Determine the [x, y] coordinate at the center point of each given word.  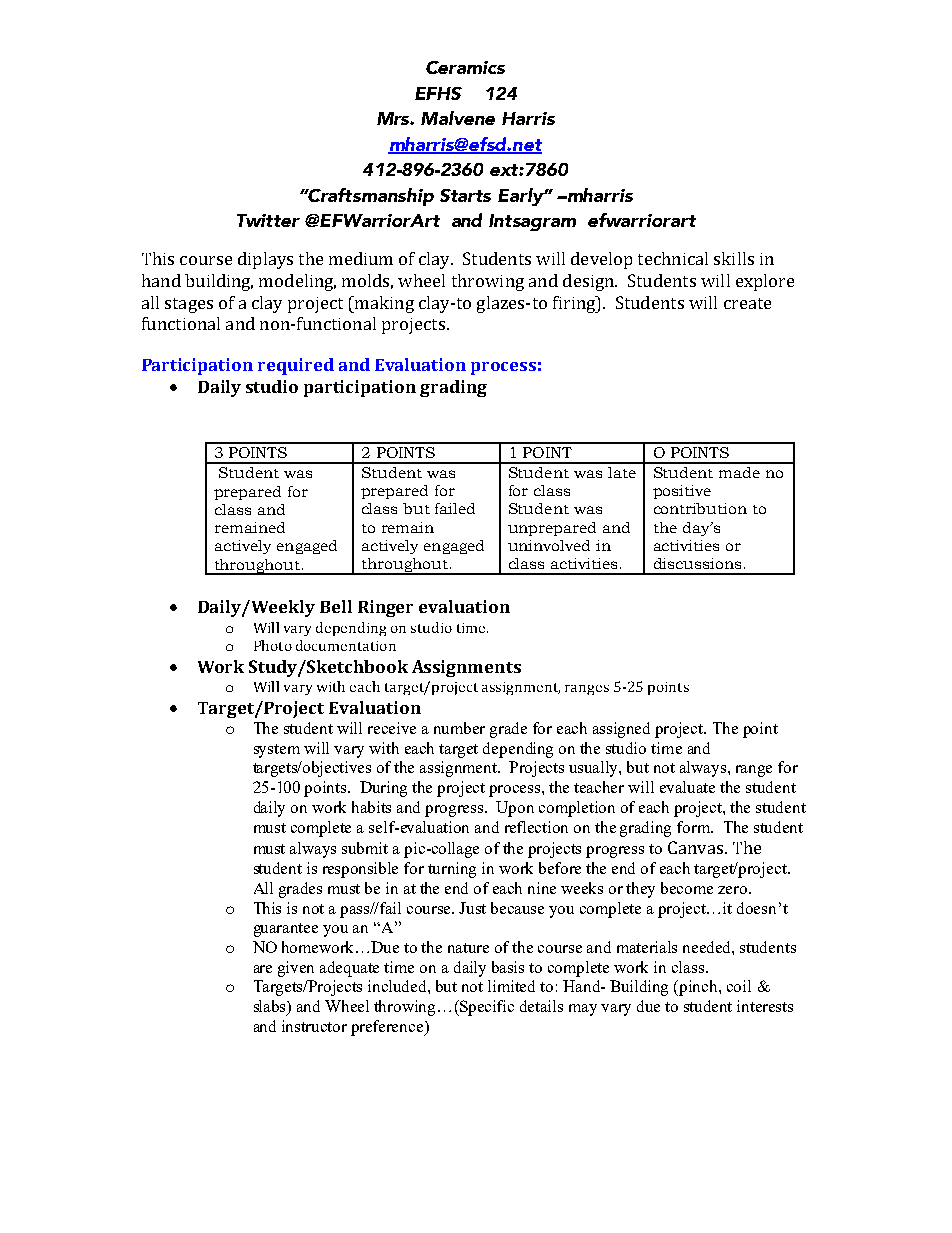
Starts [465, 195]
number [459, 728]
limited [511, 986]
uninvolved [549, 545]
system [277, 751]
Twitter [268, 220]
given [296, 969]
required [296, 366]
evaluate [687, 787]
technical [673, 258]
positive [682, 492]
